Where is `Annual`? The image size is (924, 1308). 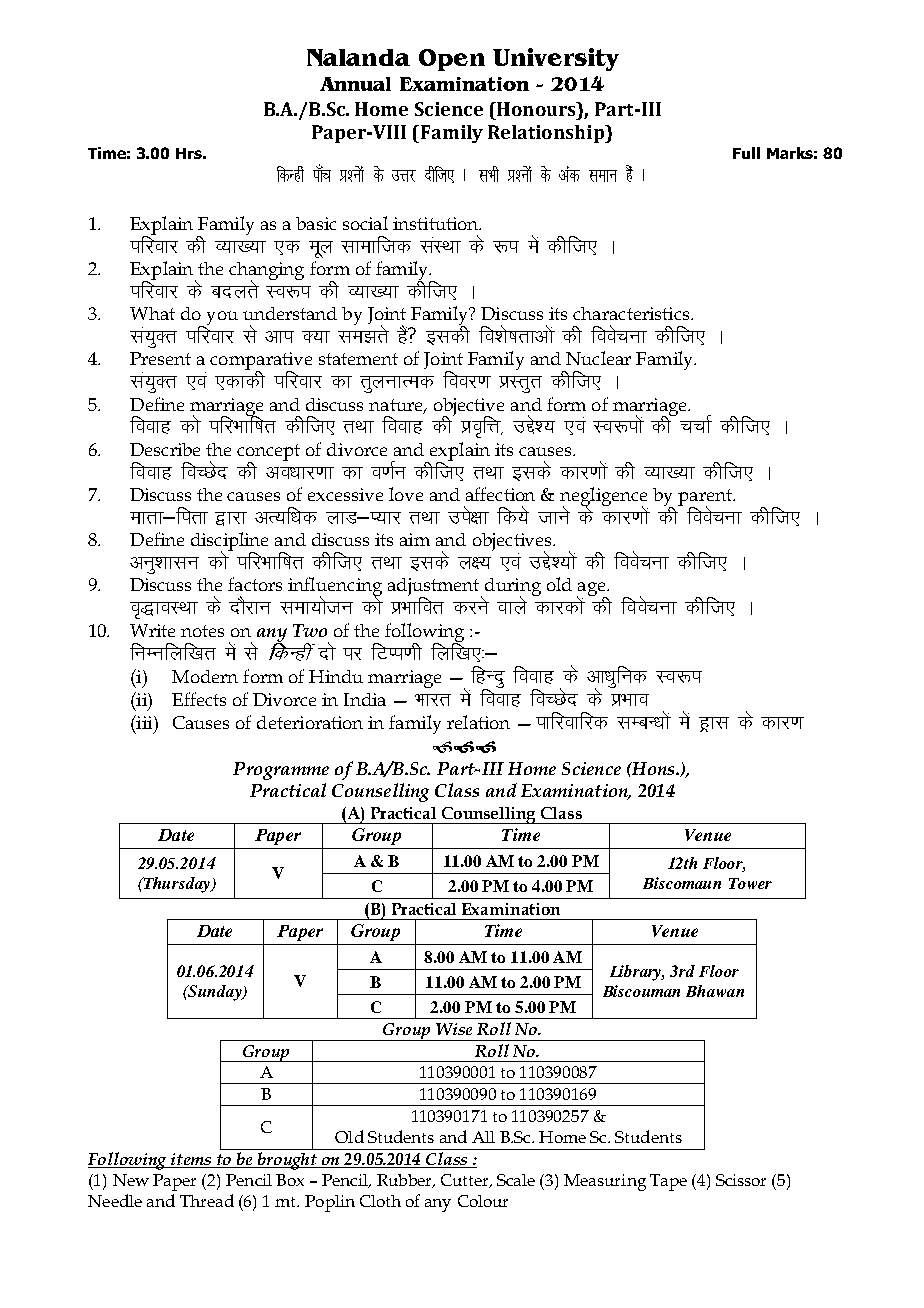 Annual is located at coordinates (355, 84).
